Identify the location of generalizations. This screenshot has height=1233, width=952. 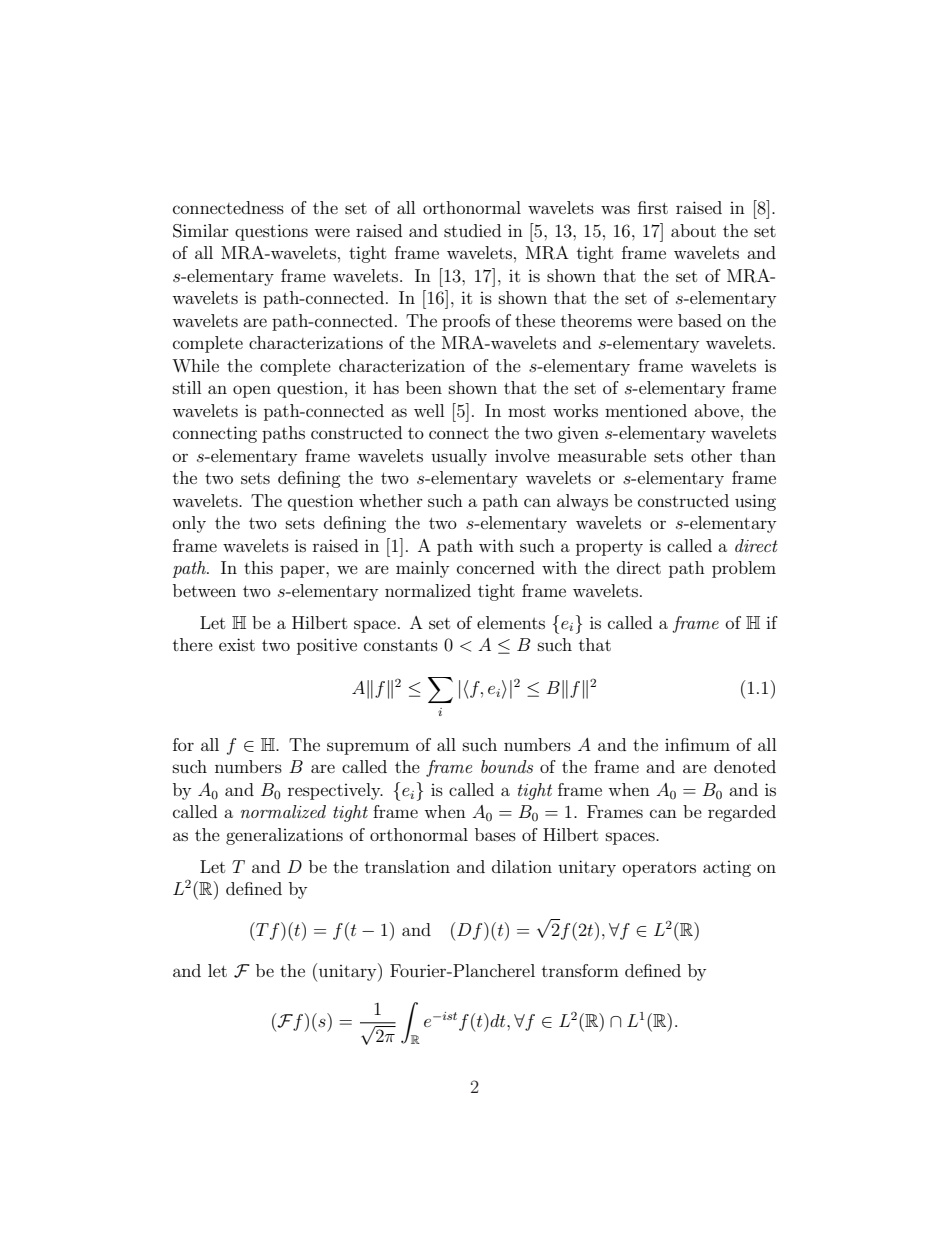
(284, 836).
